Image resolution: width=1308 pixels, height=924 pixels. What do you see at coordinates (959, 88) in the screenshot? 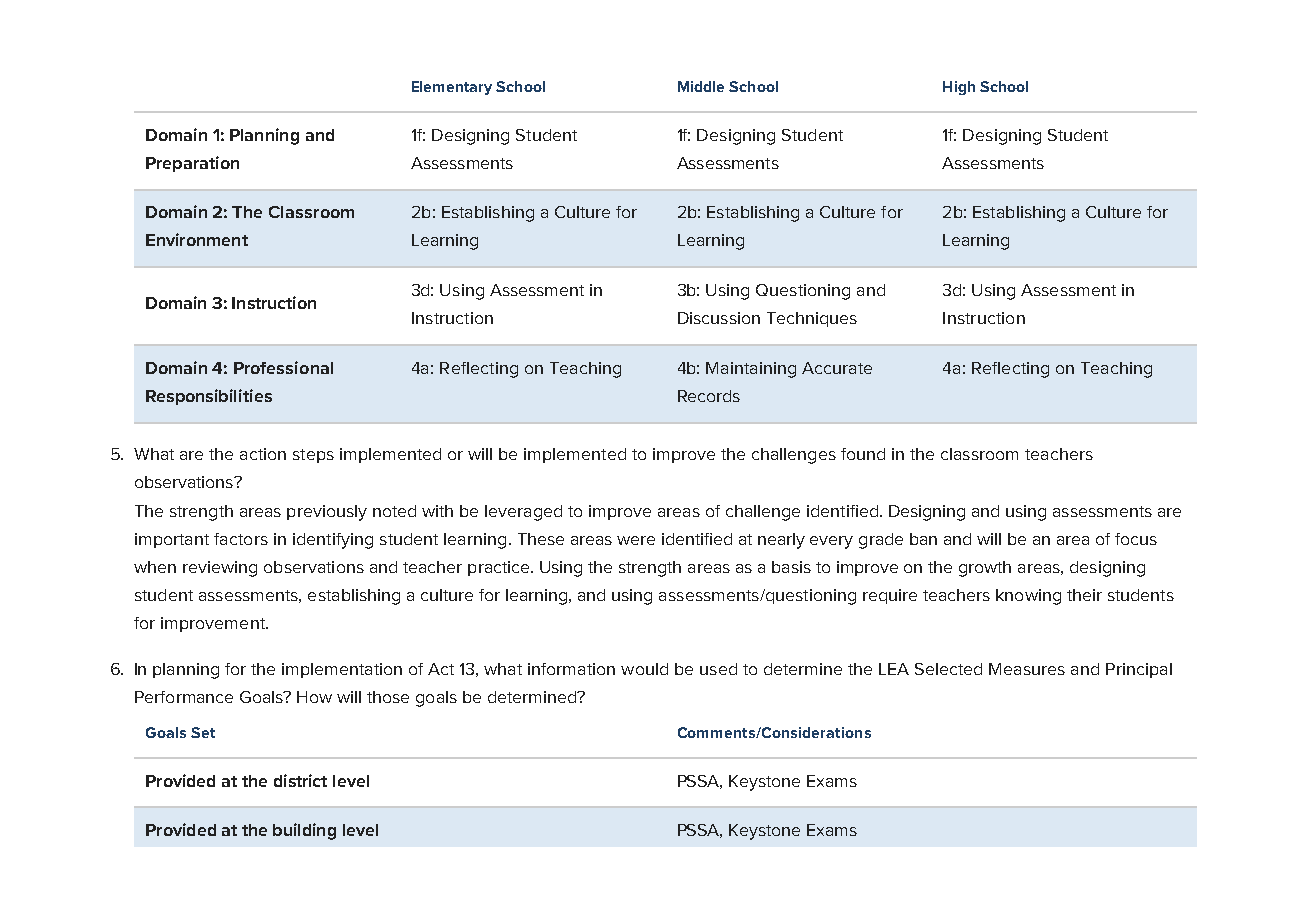
I see `High` at bounding box center [959, 88].
